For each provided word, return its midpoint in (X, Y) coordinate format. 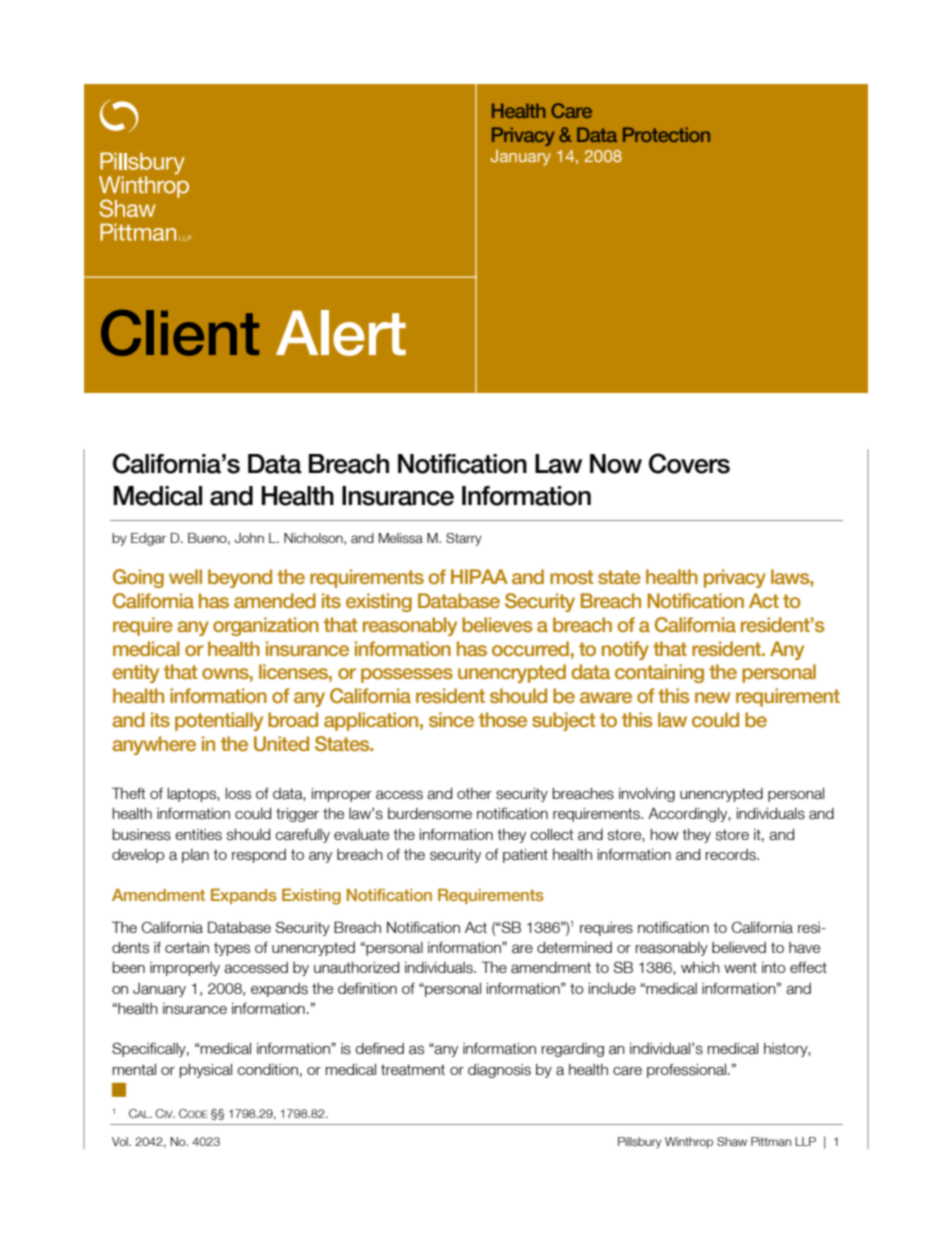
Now (616, 464)
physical (206, 1071)
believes (497, 625)
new (712, 697)
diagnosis (499, 1071)
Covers (689, 463)
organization (266, 626)
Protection (666, 134)
